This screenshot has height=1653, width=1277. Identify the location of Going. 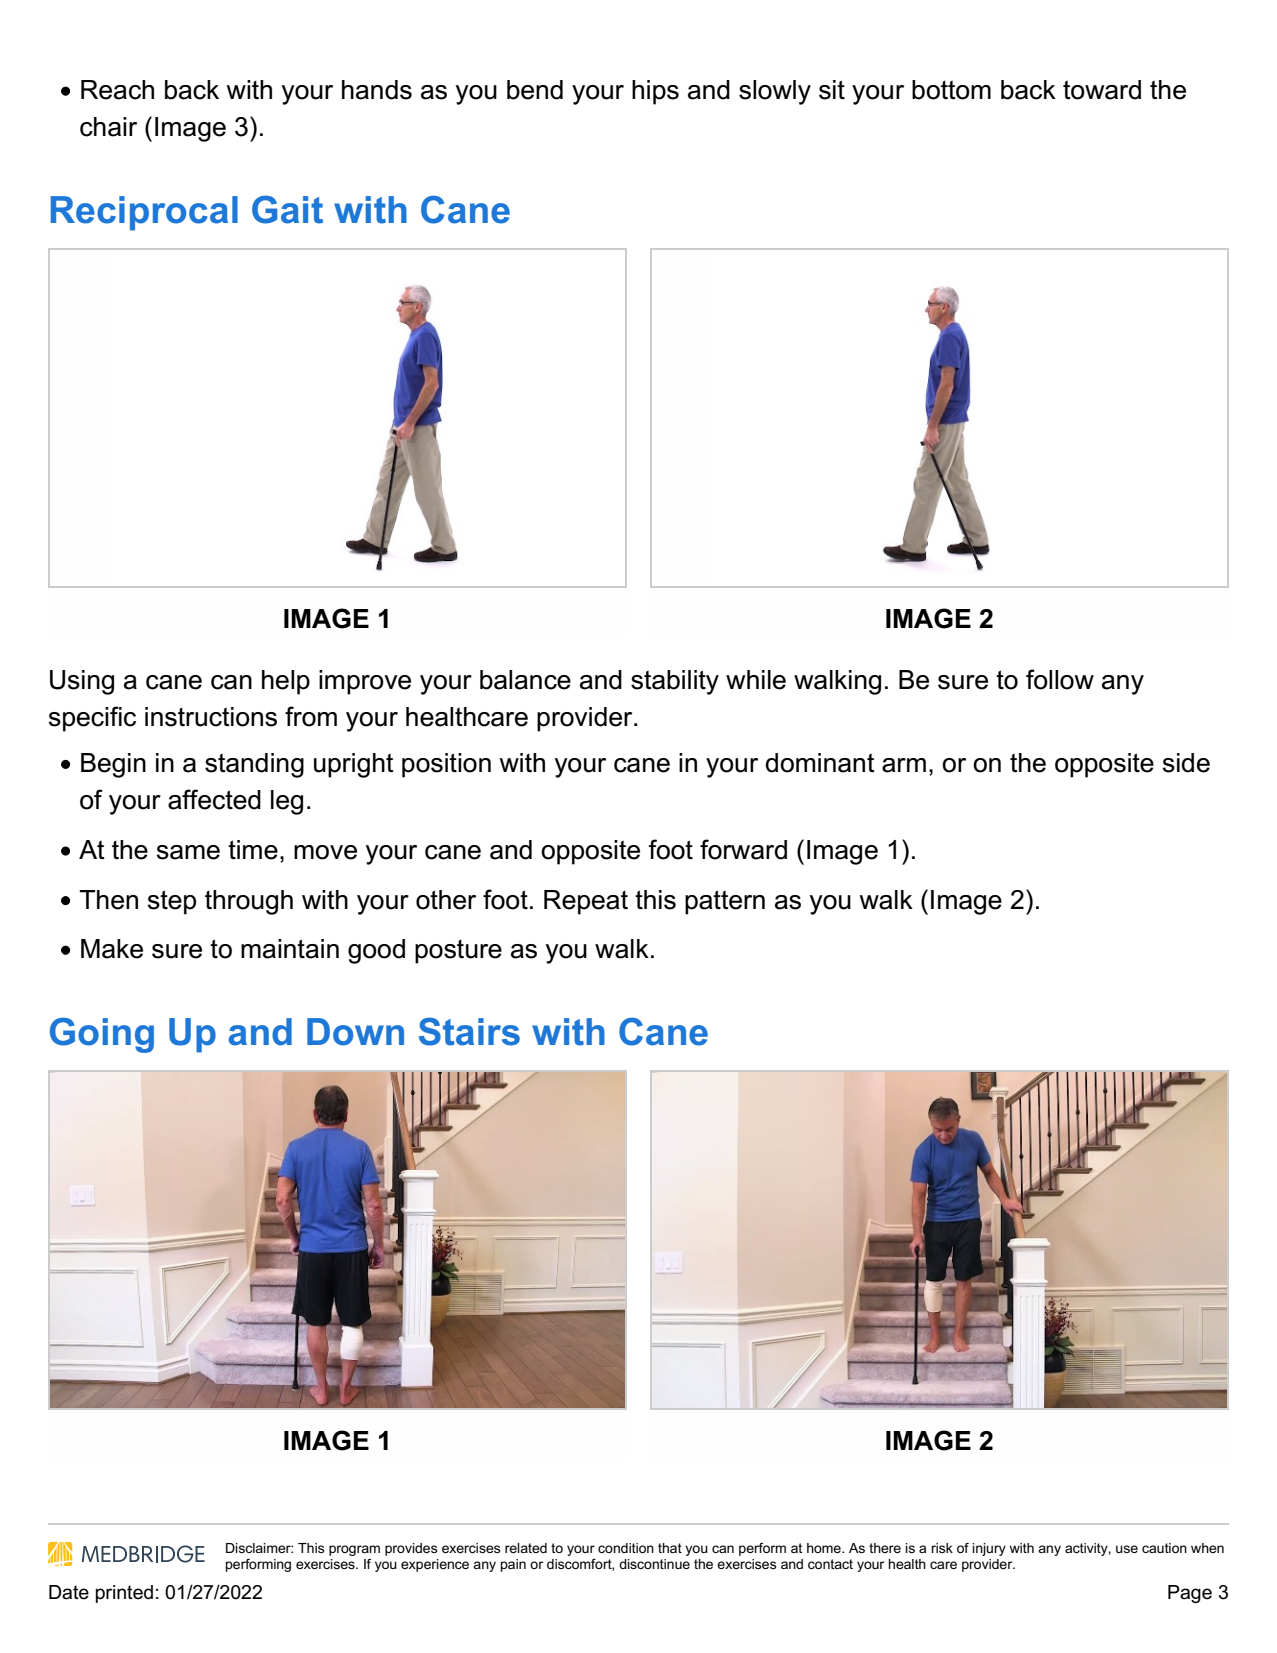
(102, 1035).
